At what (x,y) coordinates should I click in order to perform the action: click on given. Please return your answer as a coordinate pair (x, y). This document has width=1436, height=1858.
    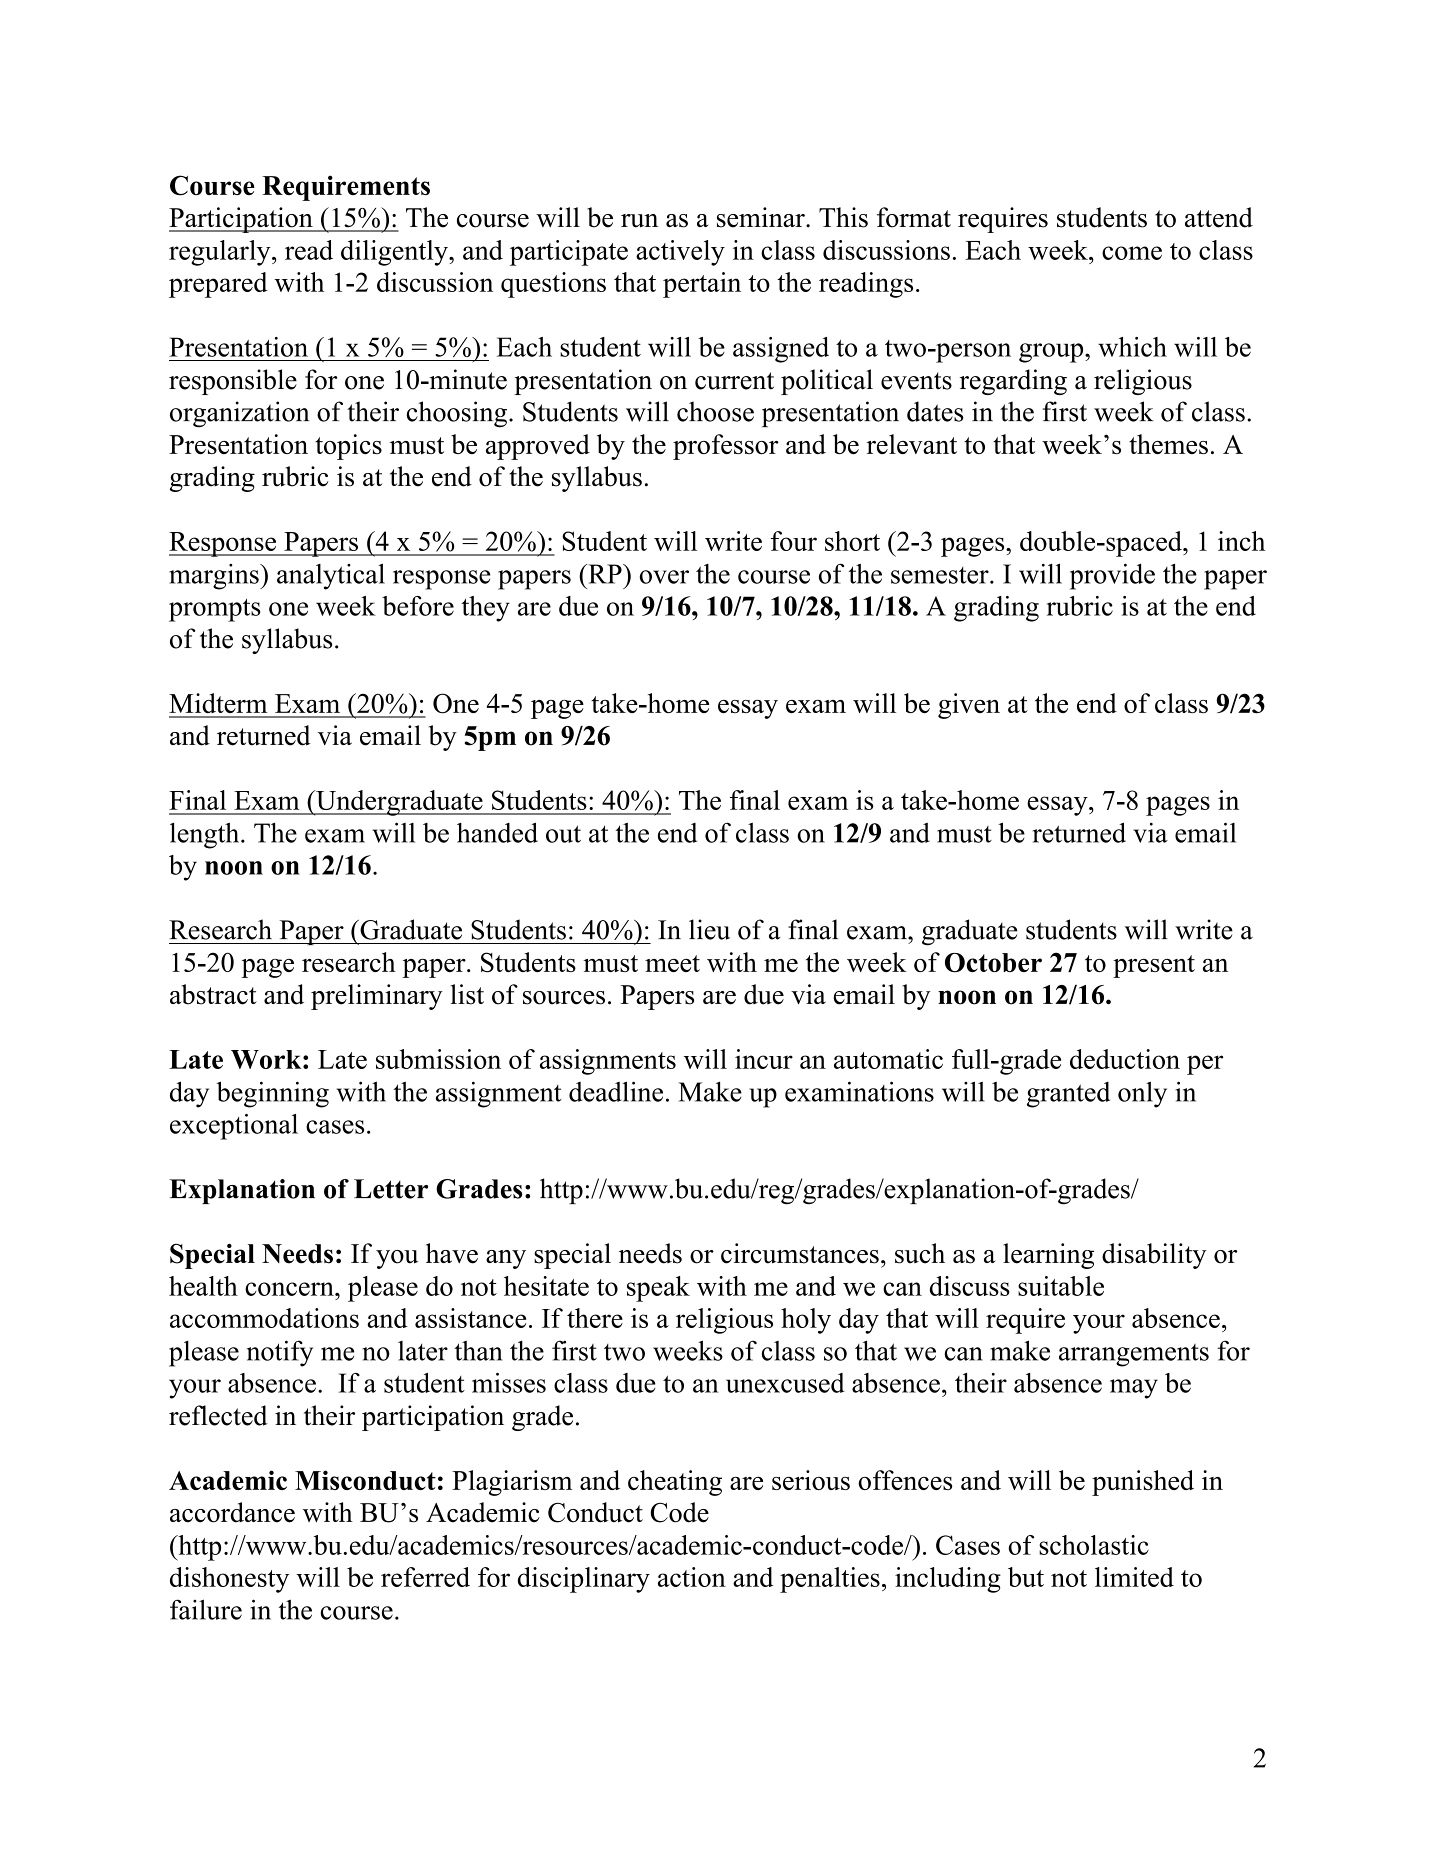
    Looking at the image, I should click on (969, 706).
